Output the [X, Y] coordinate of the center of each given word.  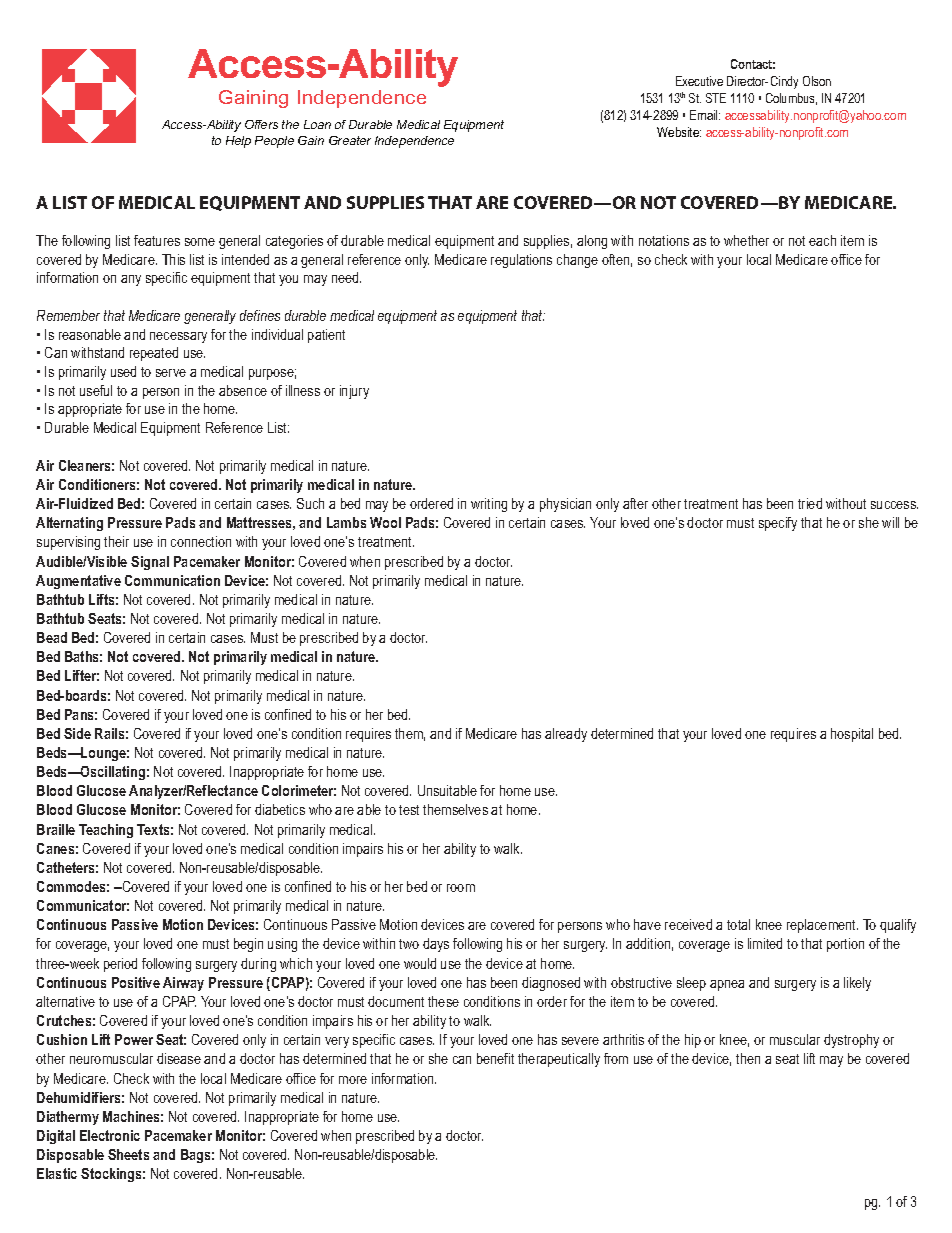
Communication [172, 580]
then [748, 1058]
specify [778, 524]
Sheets [128, 1154]
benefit [495, 1058]
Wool [385, 522]
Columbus [791, 99]
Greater [350, 140]
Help [238, 142]
